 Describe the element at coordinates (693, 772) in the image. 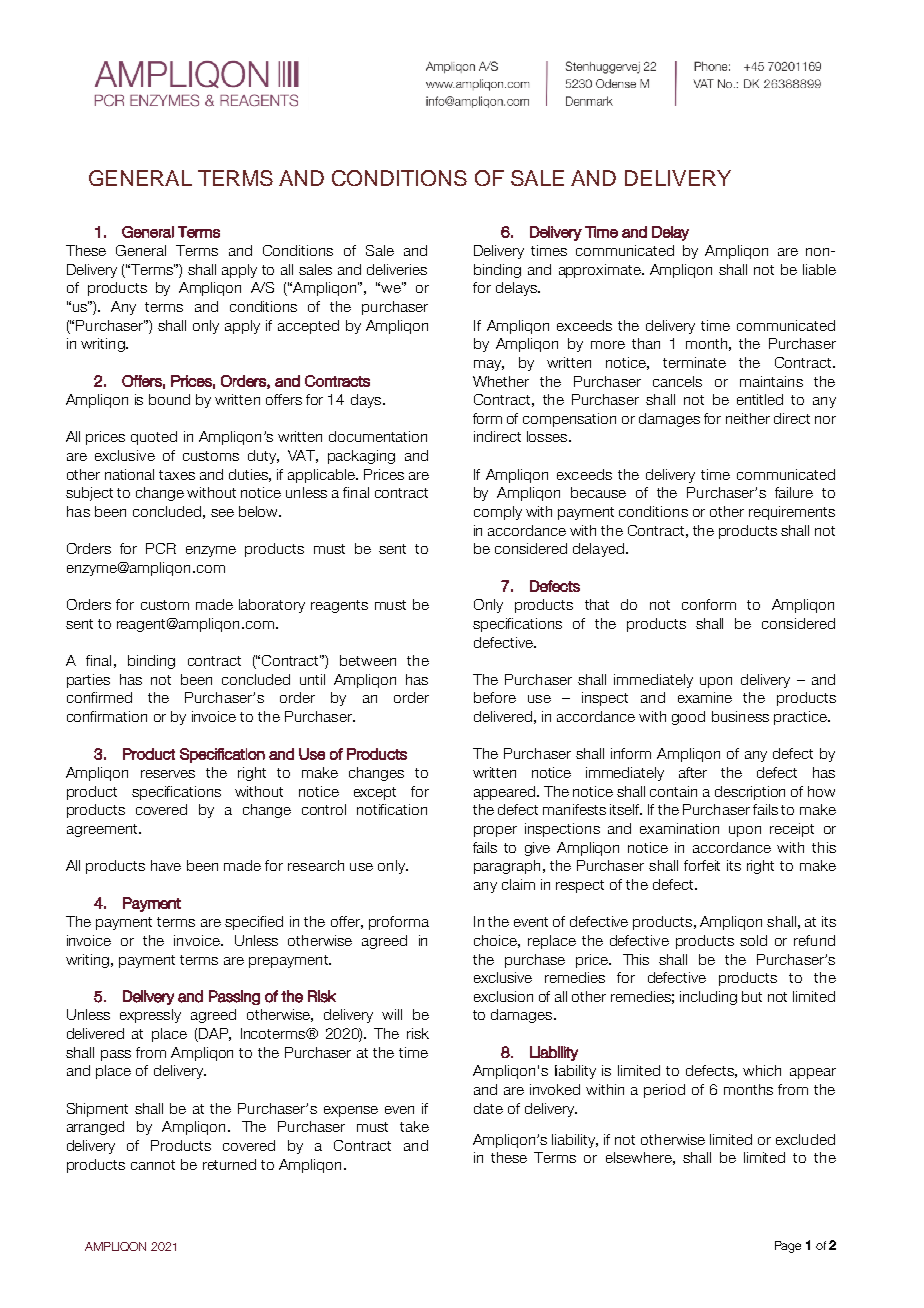

I see `after` at that location.
